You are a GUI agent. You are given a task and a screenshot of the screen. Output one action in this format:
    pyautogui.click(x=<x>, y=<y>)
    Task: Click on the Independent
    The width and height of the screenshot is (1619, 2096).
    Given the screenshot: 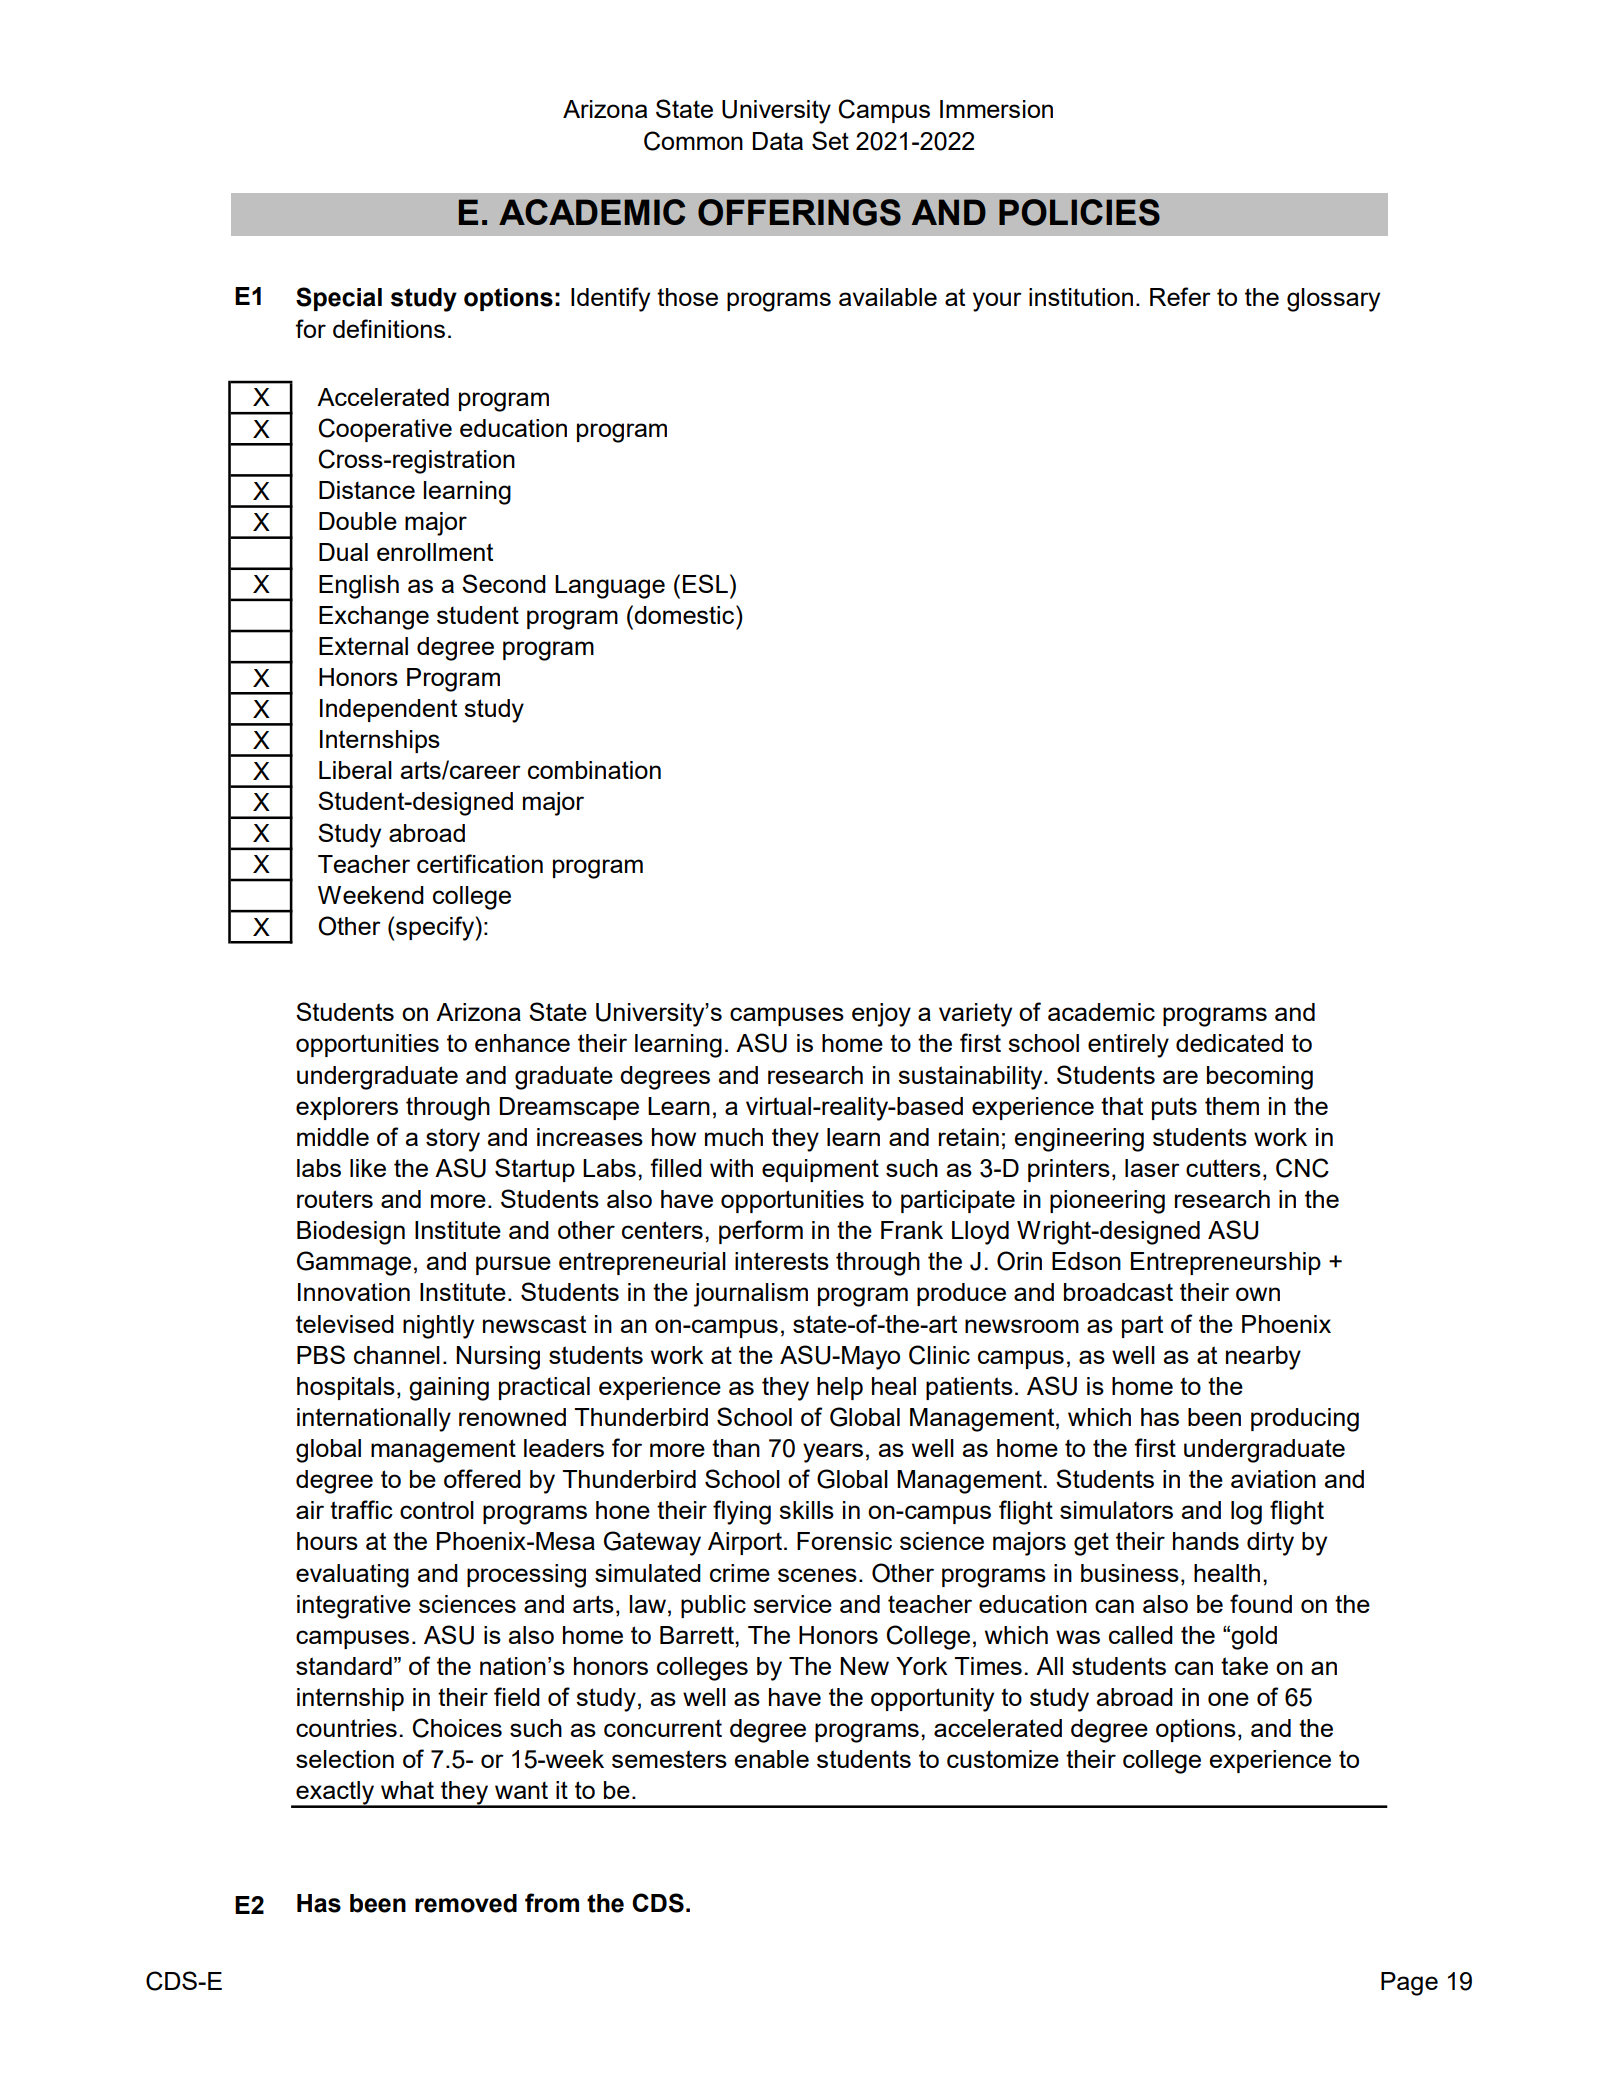 What is the action you would take?
    pyautogui.click(x=388, y=710)
